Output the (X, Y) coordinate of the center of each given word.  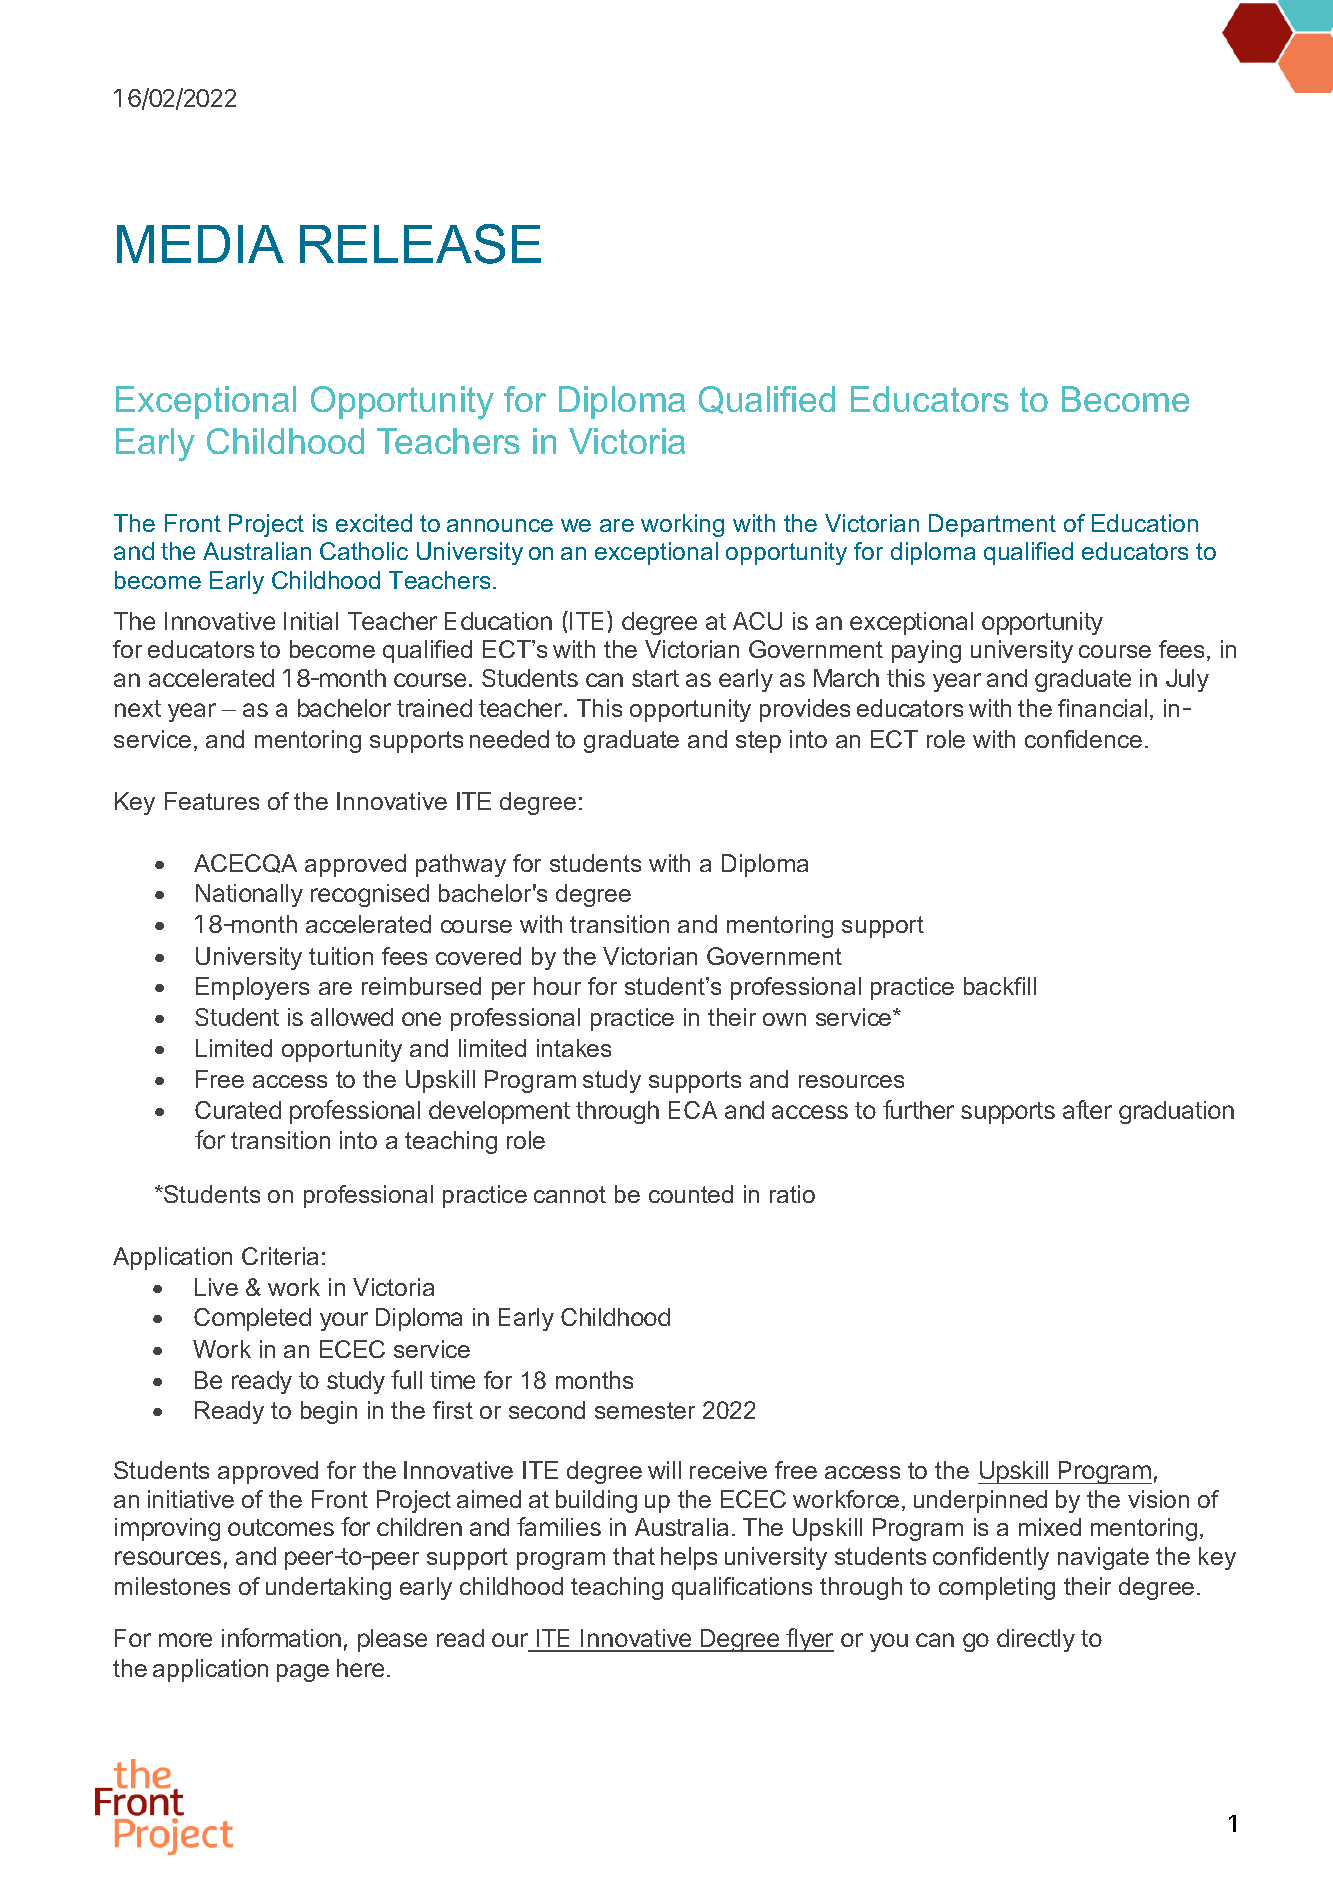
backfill (1000, 986)
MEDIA (200, 244)
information (281, 1637)
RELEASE (420, 244)
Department (992, 525)
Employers (252, 988)
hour (557, 986)
